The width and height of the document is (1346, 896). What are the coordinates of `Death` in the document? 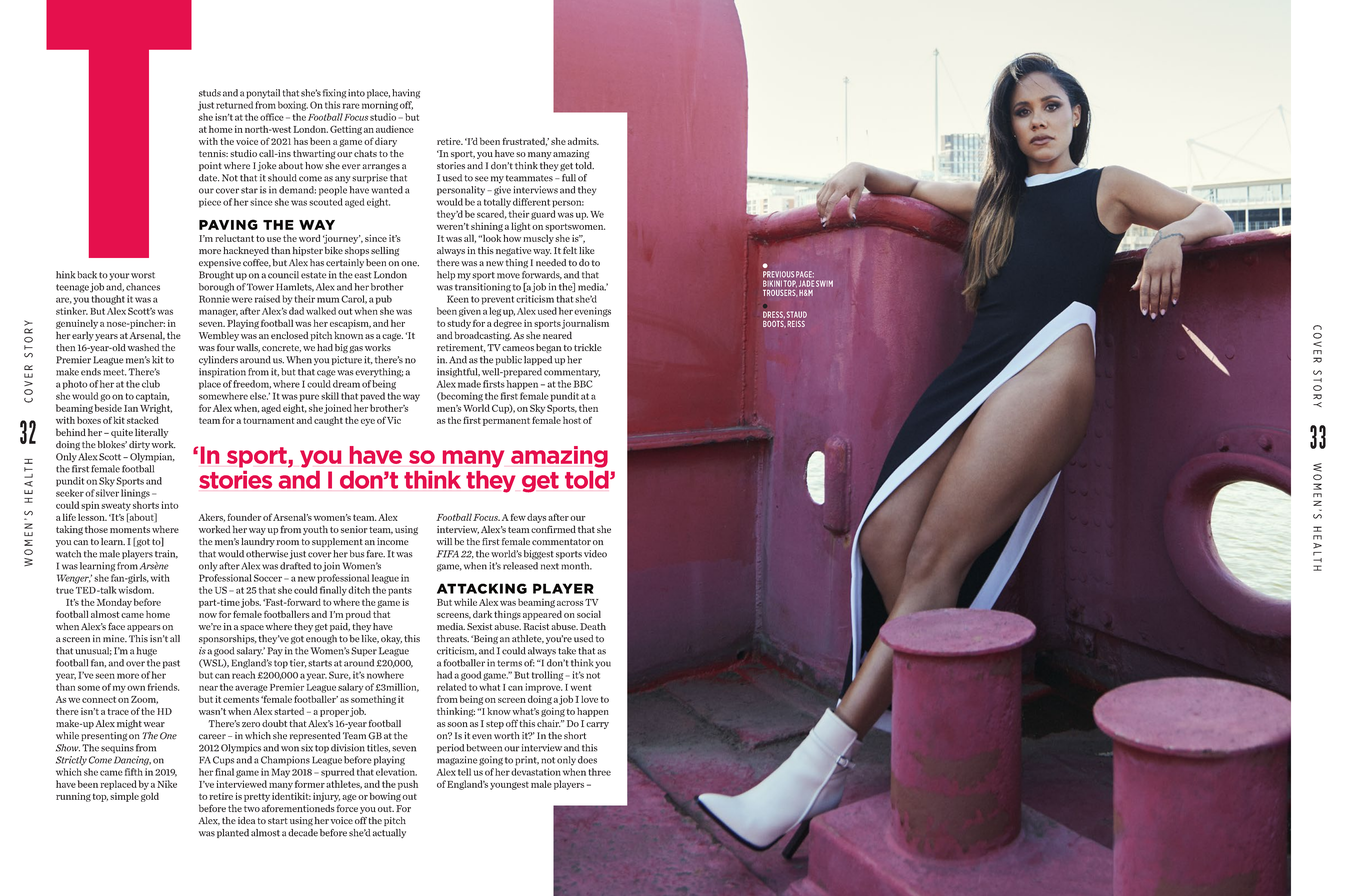 It's located at (593, 626).
